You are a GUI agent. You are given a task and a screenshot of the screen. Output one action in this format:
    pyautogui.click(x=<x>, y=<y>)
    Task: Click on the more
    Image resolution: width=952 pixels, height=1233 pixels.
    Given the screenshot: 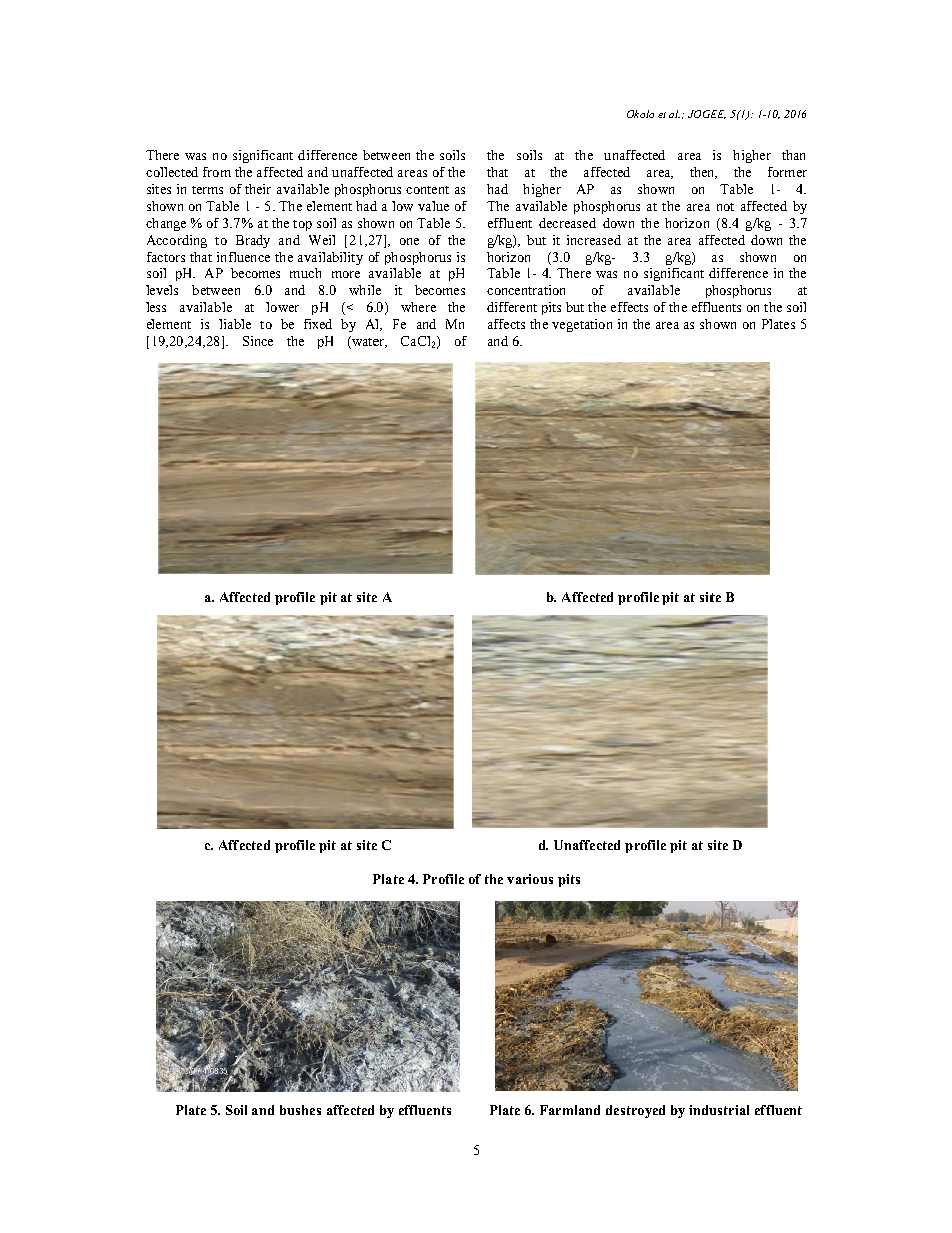 What is the action you would take?
    pyautogui.click(x=346, y=274)
